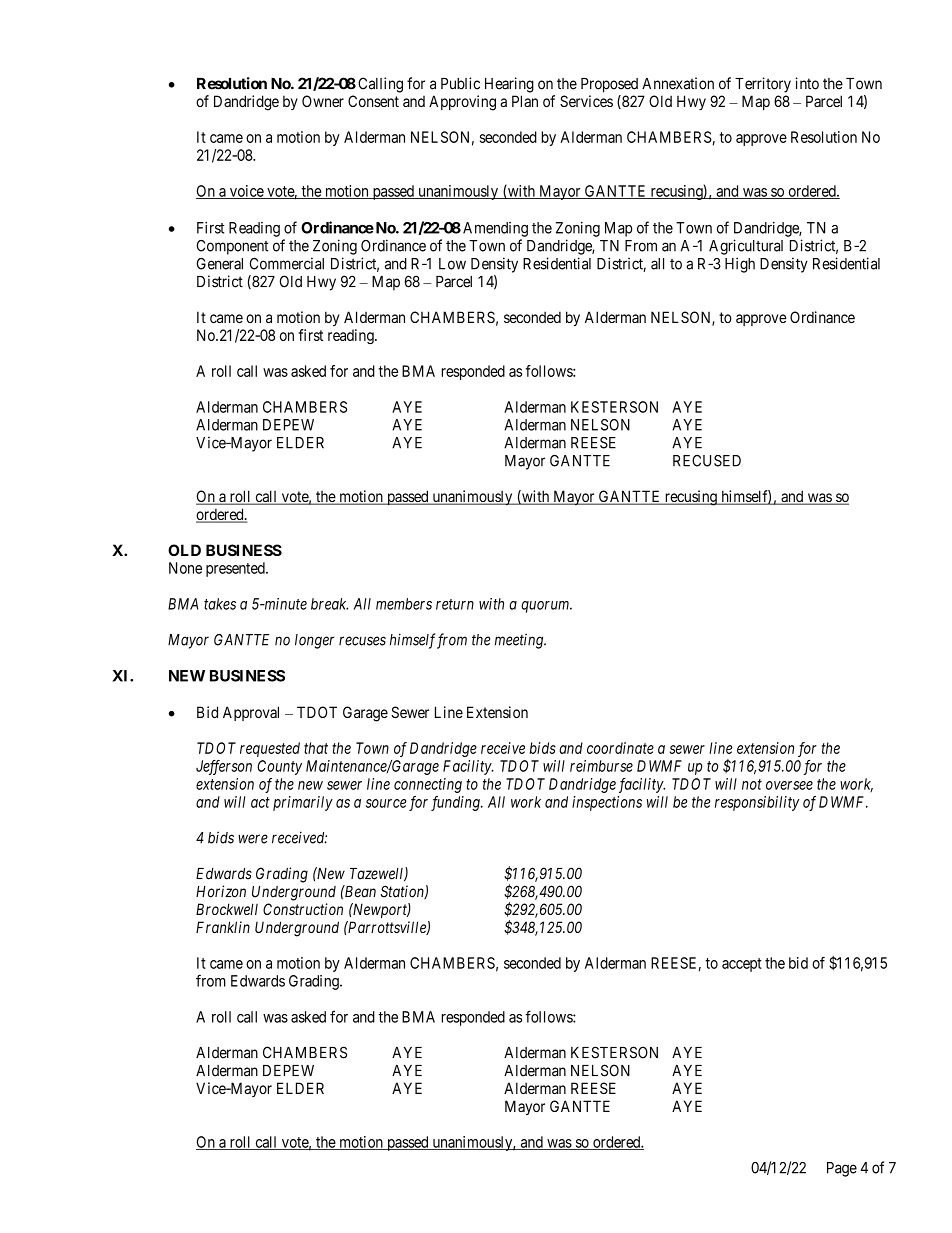  Describe the element at coordinates (428, 785) in the page. I see `connecting` at that location.
